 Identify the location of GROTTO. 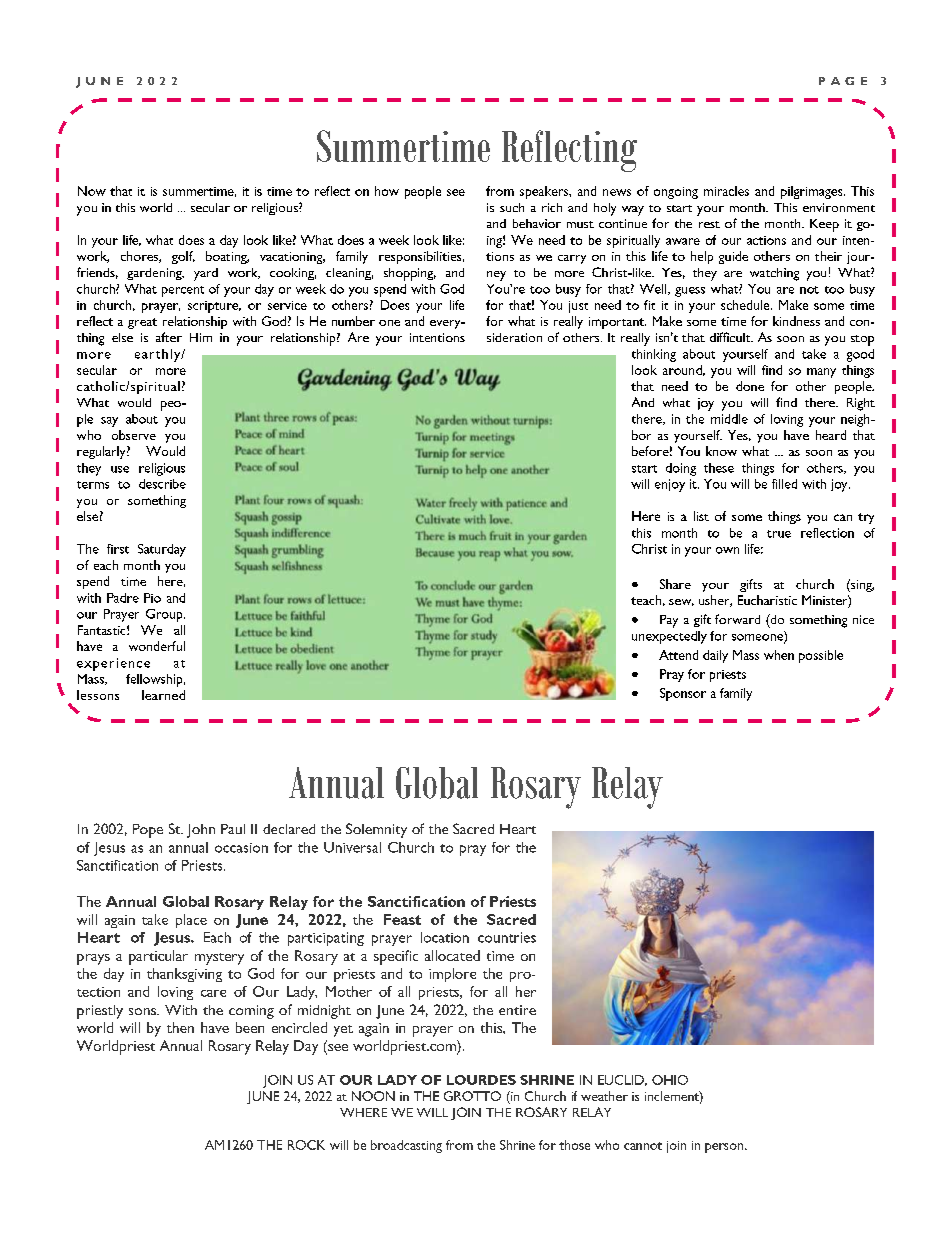
(472, 1096).
